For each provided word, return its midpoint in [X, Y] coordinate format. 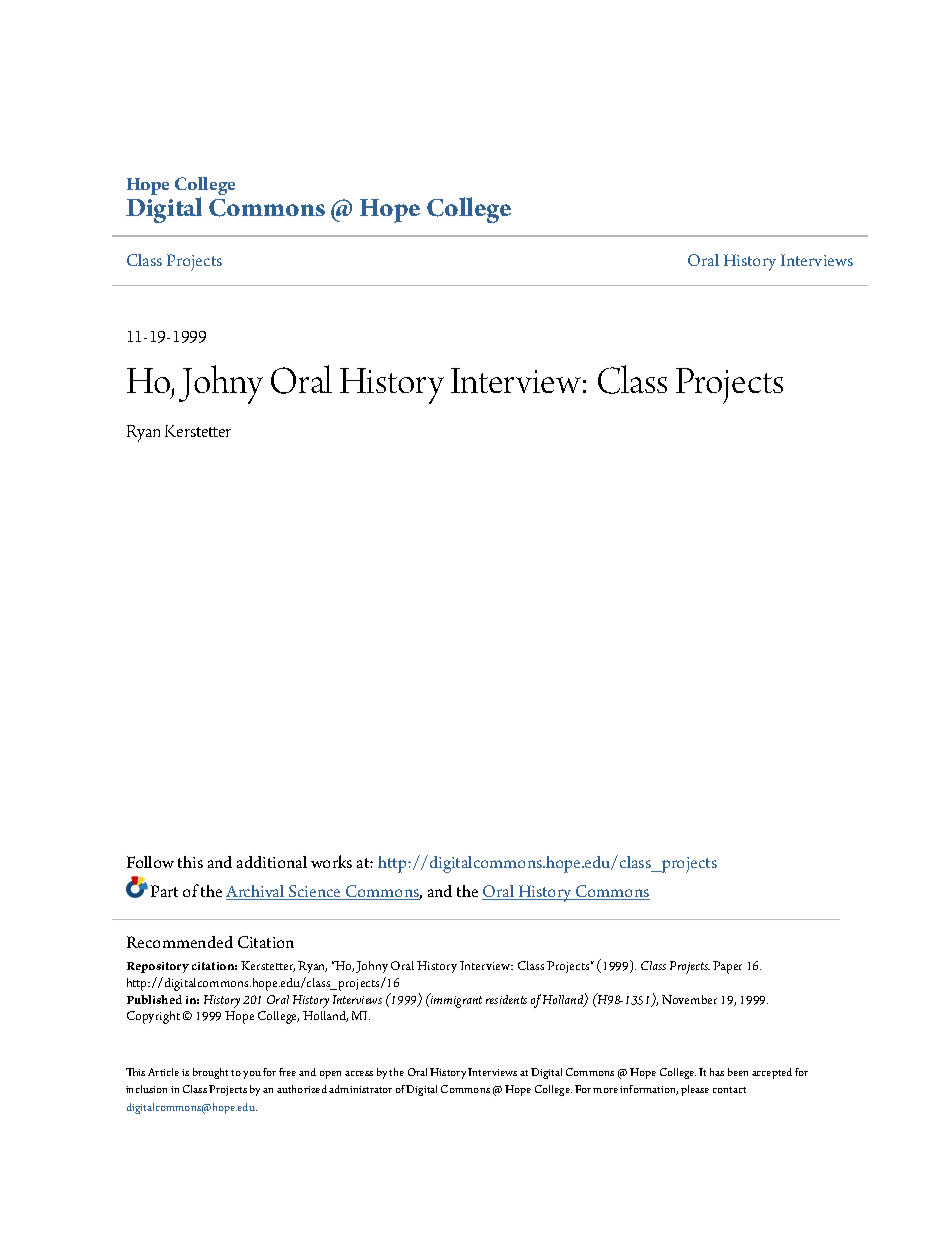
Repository [158, 967]
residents [506, 999]
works [331, 861]
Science [315, 892]
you [252, 1075]
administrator [360, 1089]
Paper [727, 967]
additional [272, 862]
